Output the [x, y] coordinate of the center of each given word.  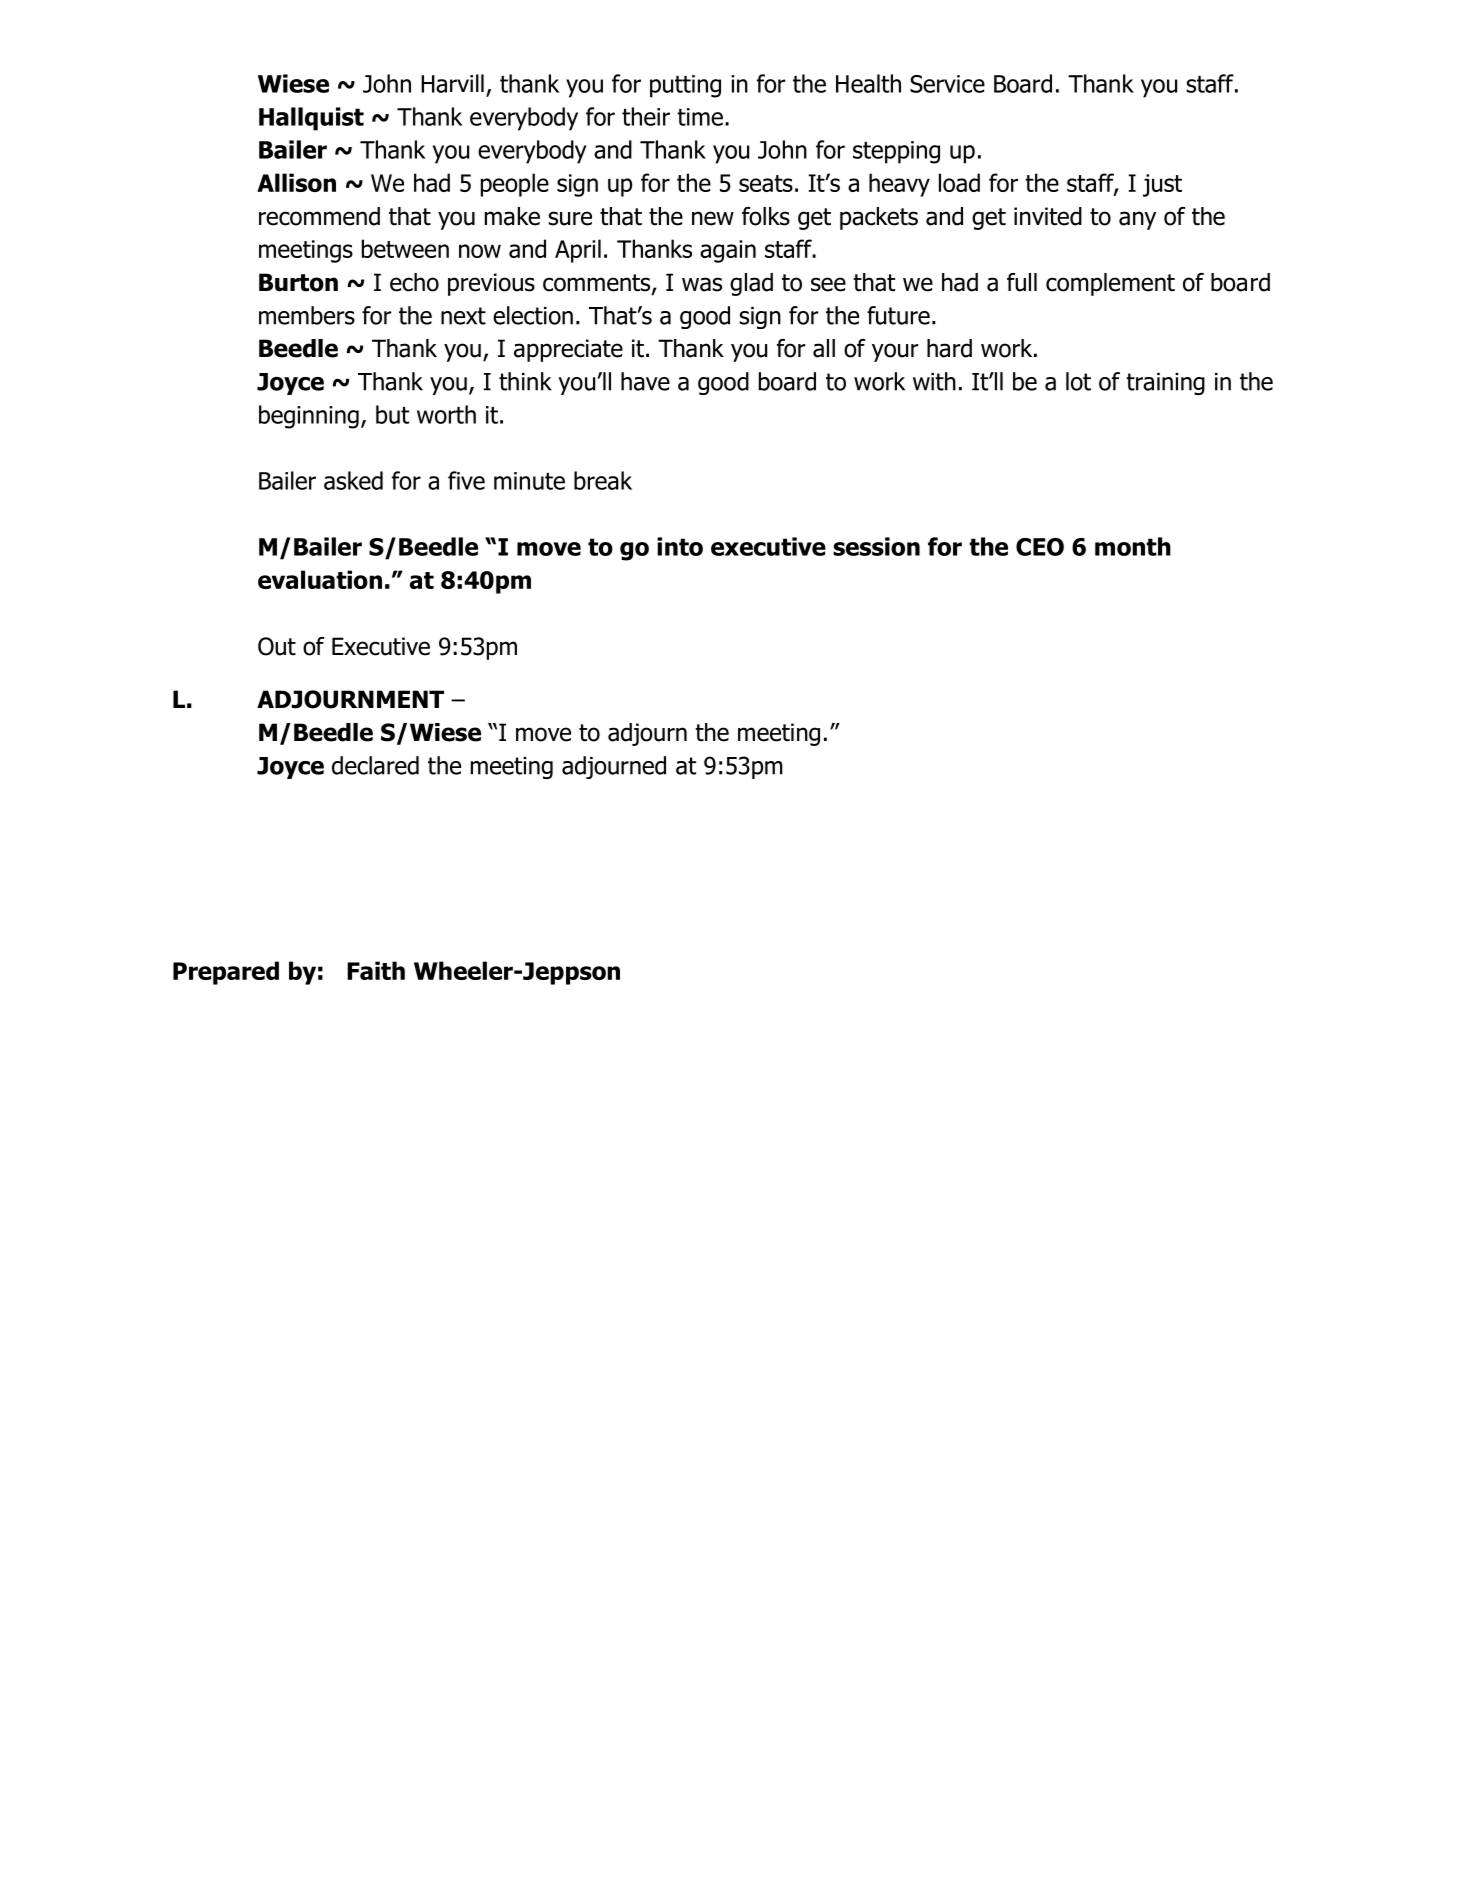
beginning [309, 417]
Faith [376, 970]
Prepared [226, 973]
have [645, 381]
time [700, 117]
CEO [1040, 547]
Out [277, 646]
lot [1078, 381]
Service [947, 84]
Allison [296, 182]
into [680, 546]
